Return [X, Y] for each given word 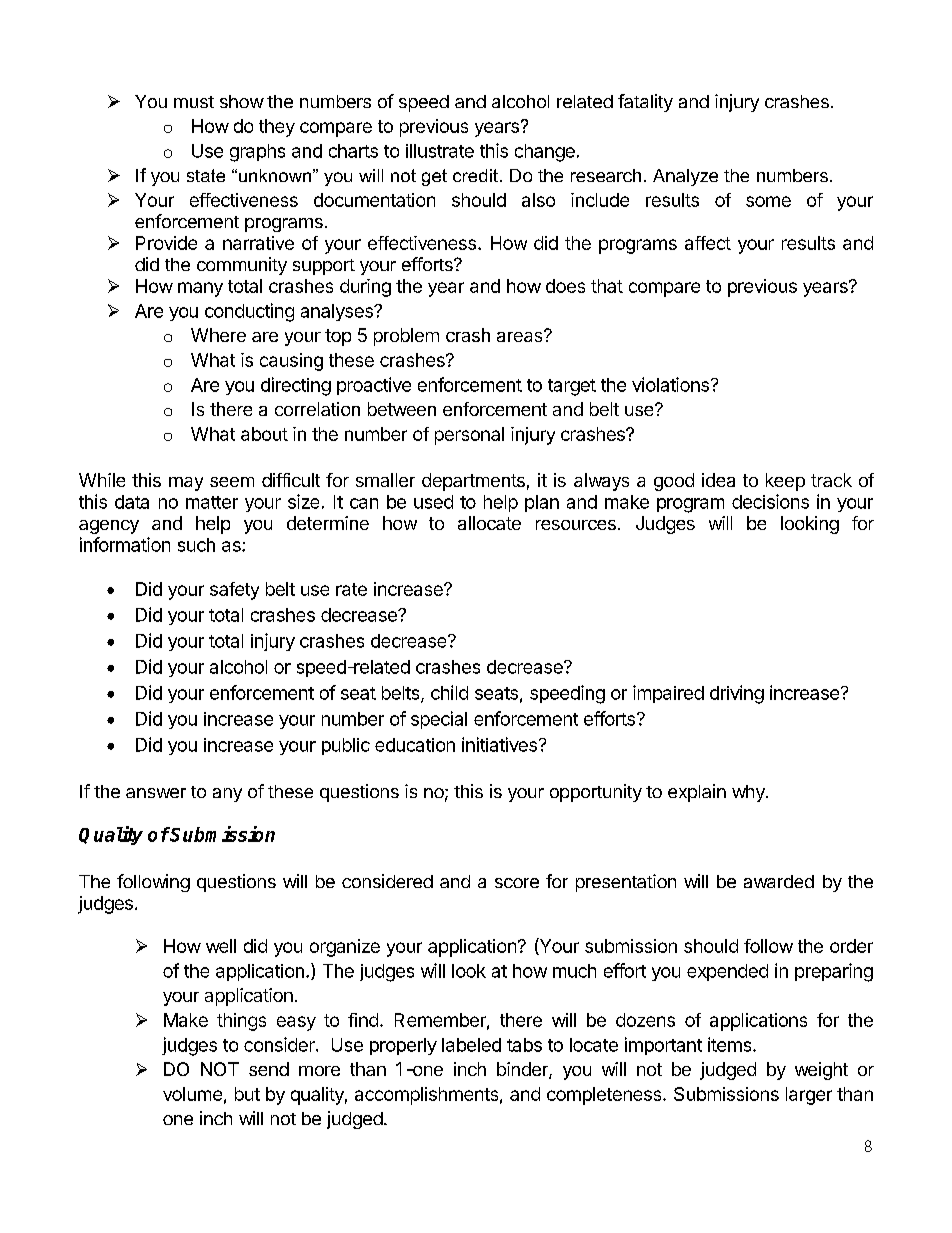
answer [156, 793]
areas [521, 336]
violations [670, 384]
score [517, 883]
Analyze [685, 177]
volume [192, 1094]
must [194, 102]
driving [737, 694]
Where [218, 335]
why [749, 793]
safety [234, 591]
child [449, 692]
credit [475, 175]
